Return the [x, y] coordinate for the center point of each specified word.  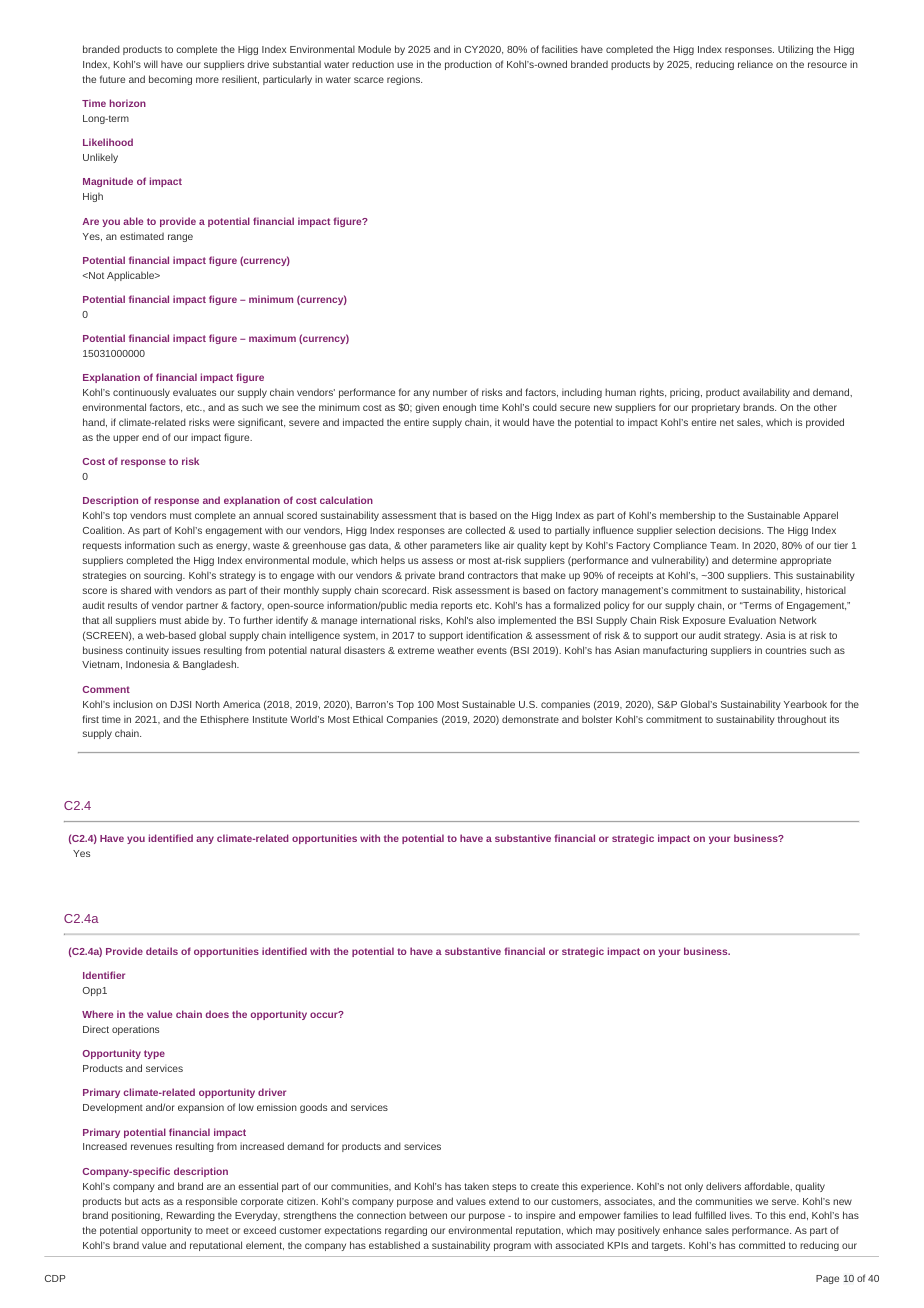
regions [404, 80]
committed [762, 1245]
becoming [170, 80]
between [428, 1215]
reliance [755, 64]
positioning [137, 1216]
